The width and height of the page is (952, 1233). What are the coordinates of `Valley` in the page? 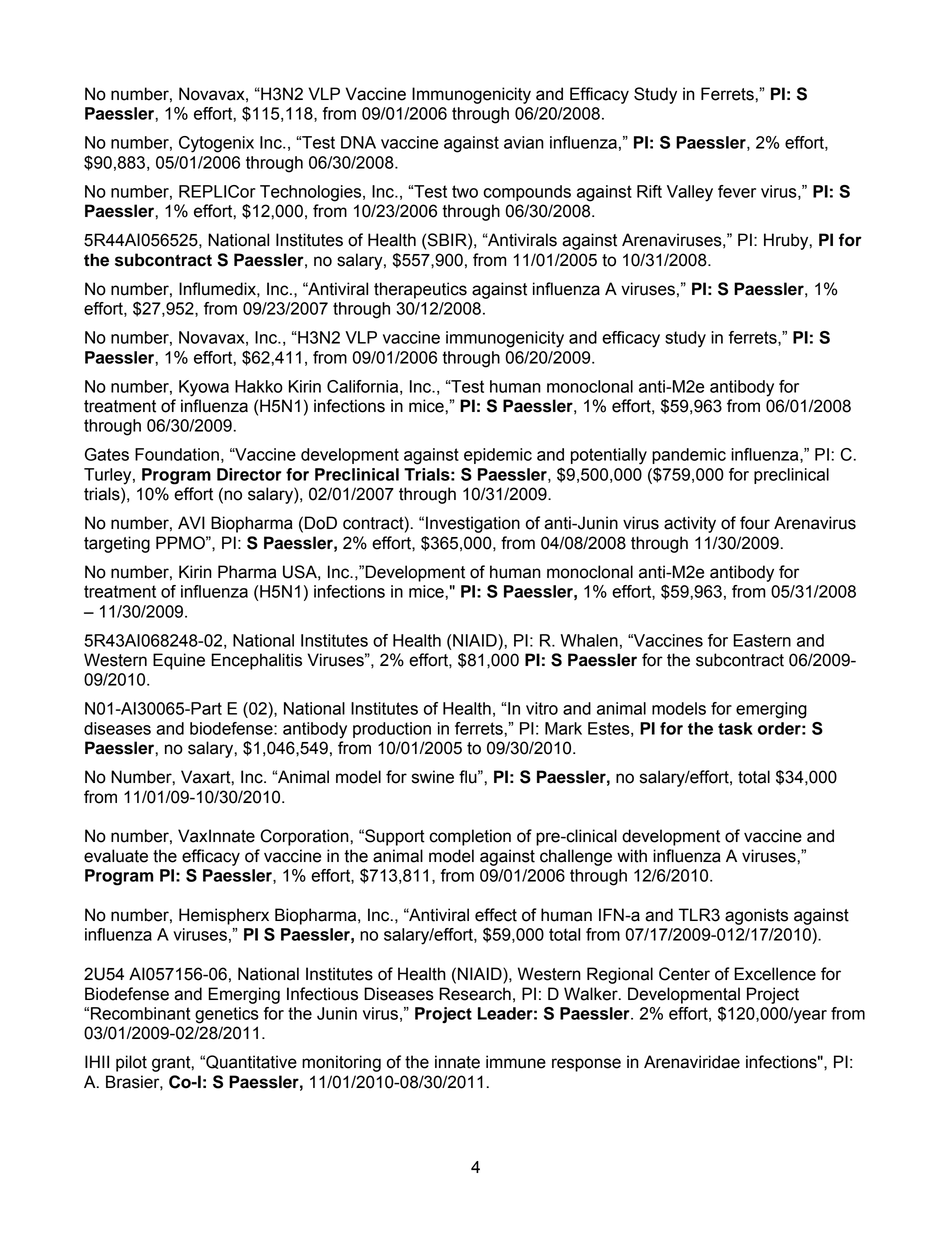 It's located at (690, 193).
